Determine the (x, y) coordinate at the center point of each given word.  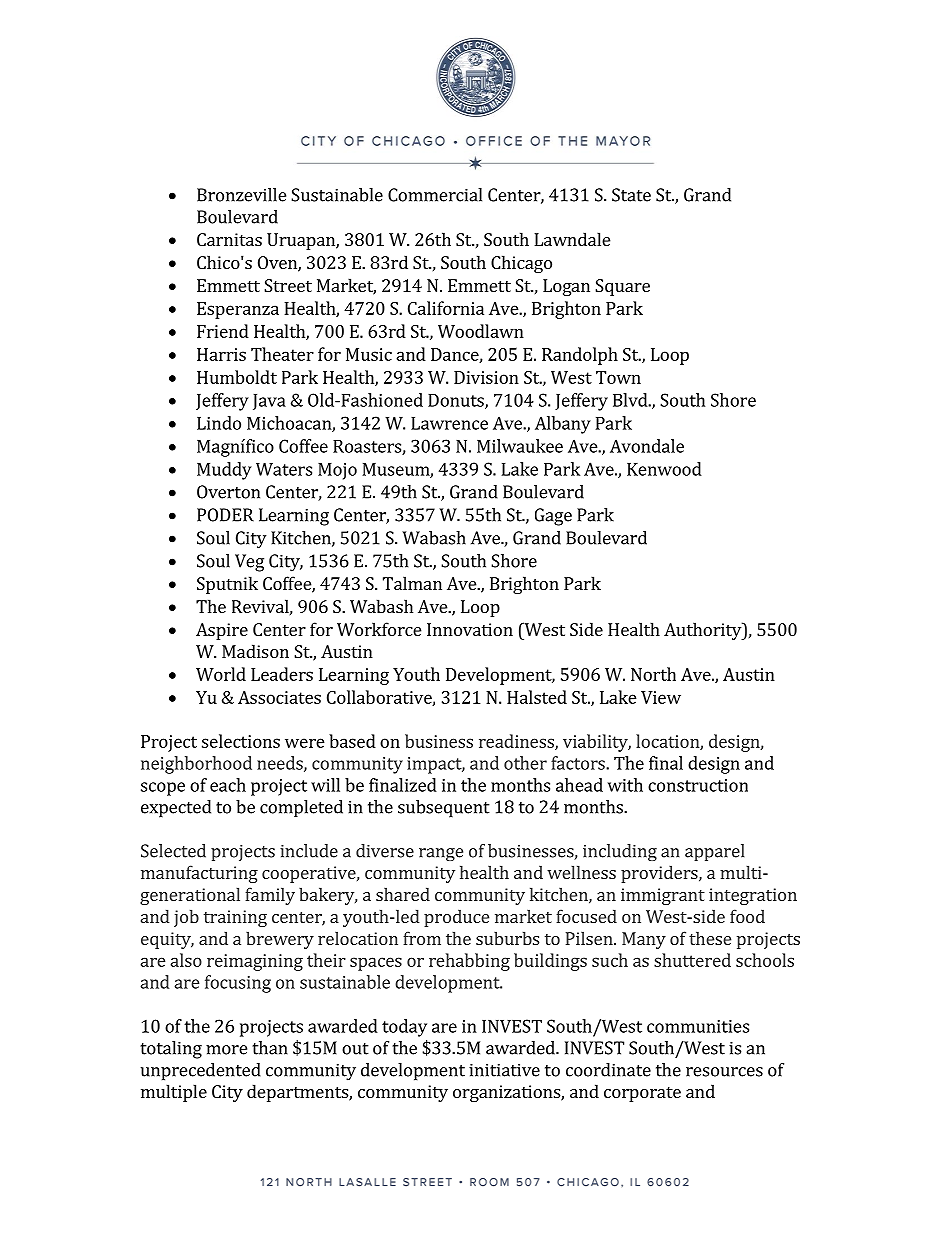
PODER (225, 515)
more (226, 1050)
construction (698, 785)
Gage (553, 517)
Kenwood (664, 469)
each (228, 785)
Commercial (435, 195)
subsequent (444, 809)
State (631, 195)
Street (288, 285)
